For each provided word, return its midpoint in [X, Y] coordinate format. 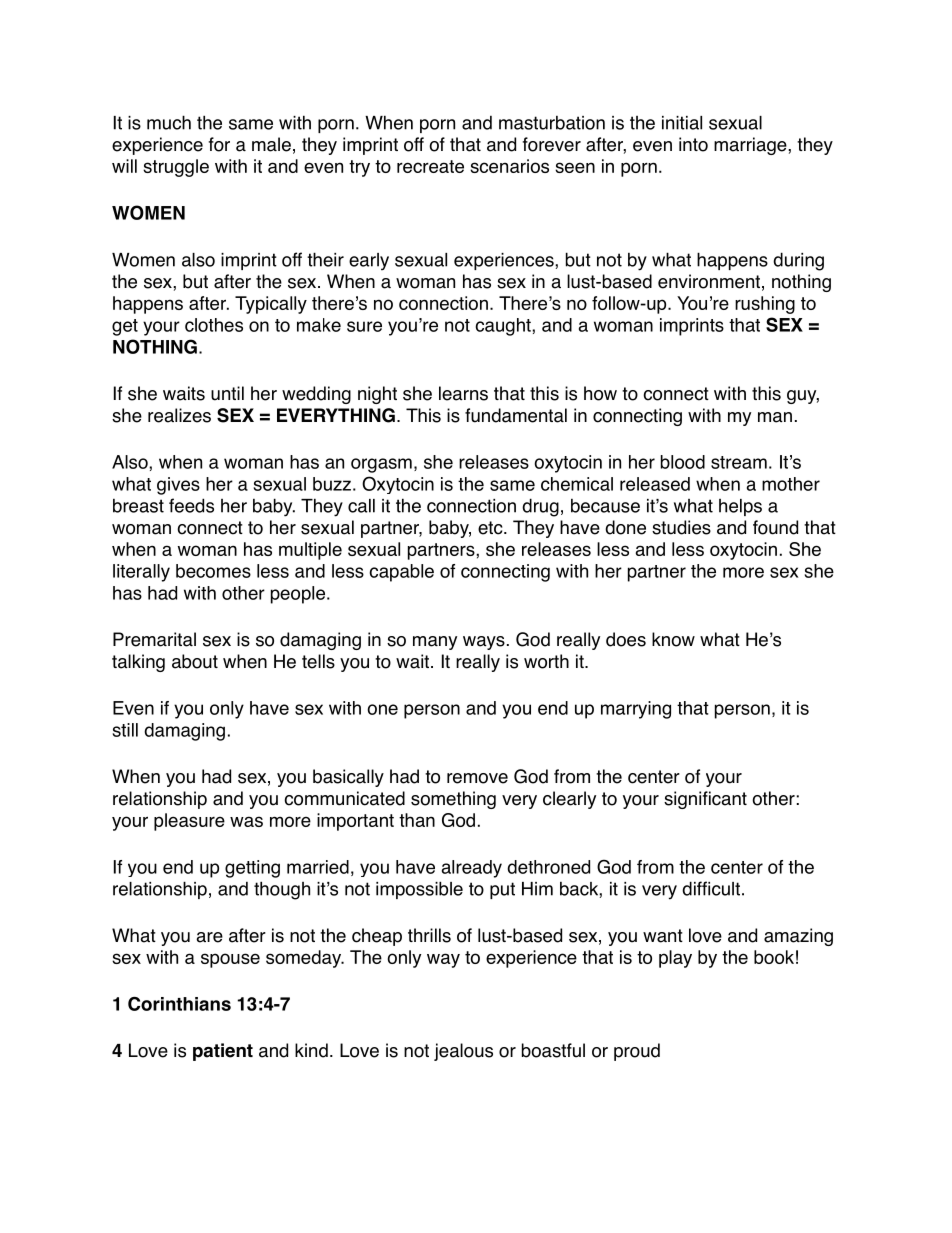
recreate [430, 166]
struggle [176, 168]
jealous [463, 1052]
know [673, 639]
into [693, 144]
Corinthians [179, 1004]
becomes [213, 571]
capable [401, 573]
